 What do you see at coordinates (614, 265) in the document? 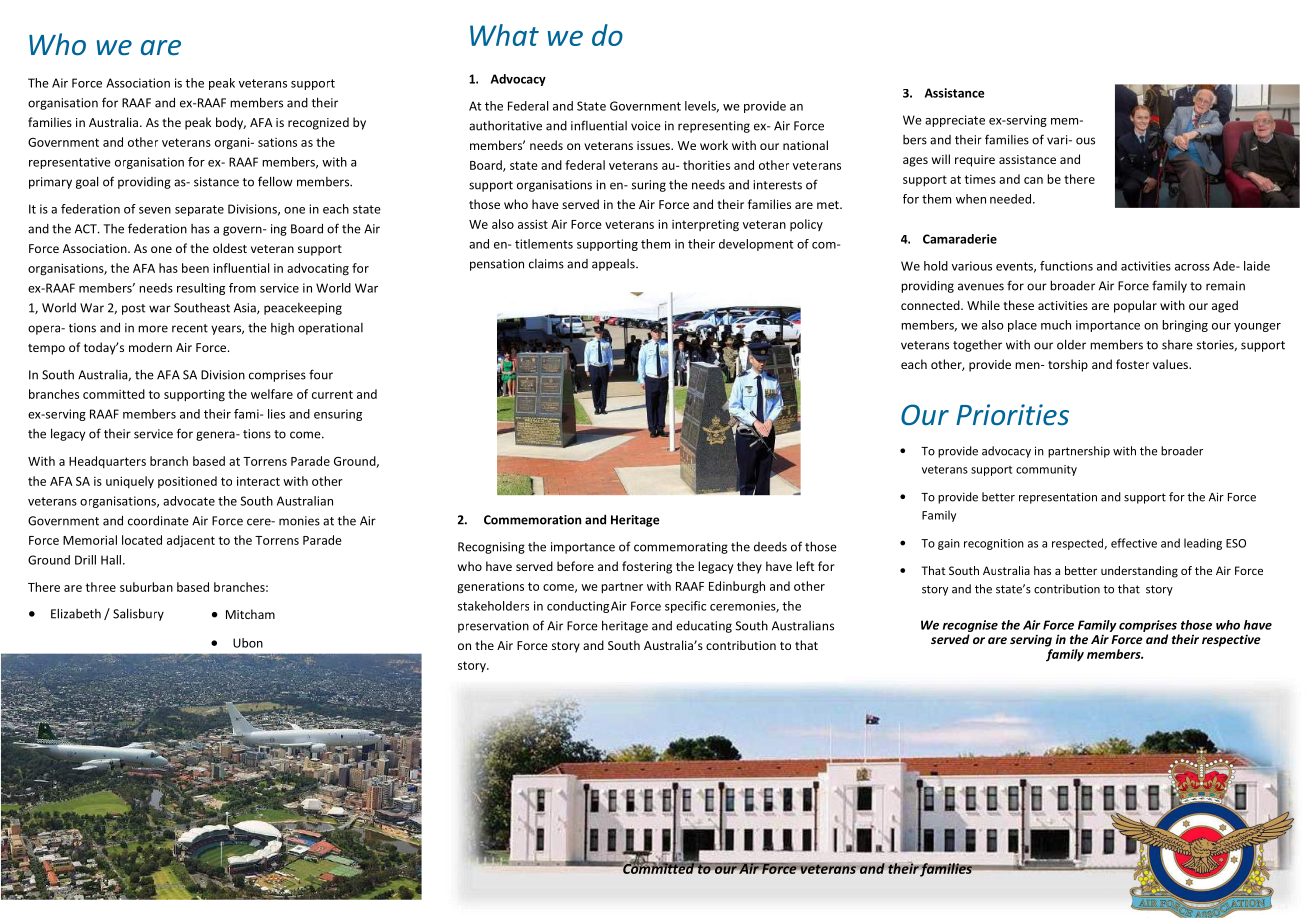
I see `appeals` at bounding box center [614, 265].
